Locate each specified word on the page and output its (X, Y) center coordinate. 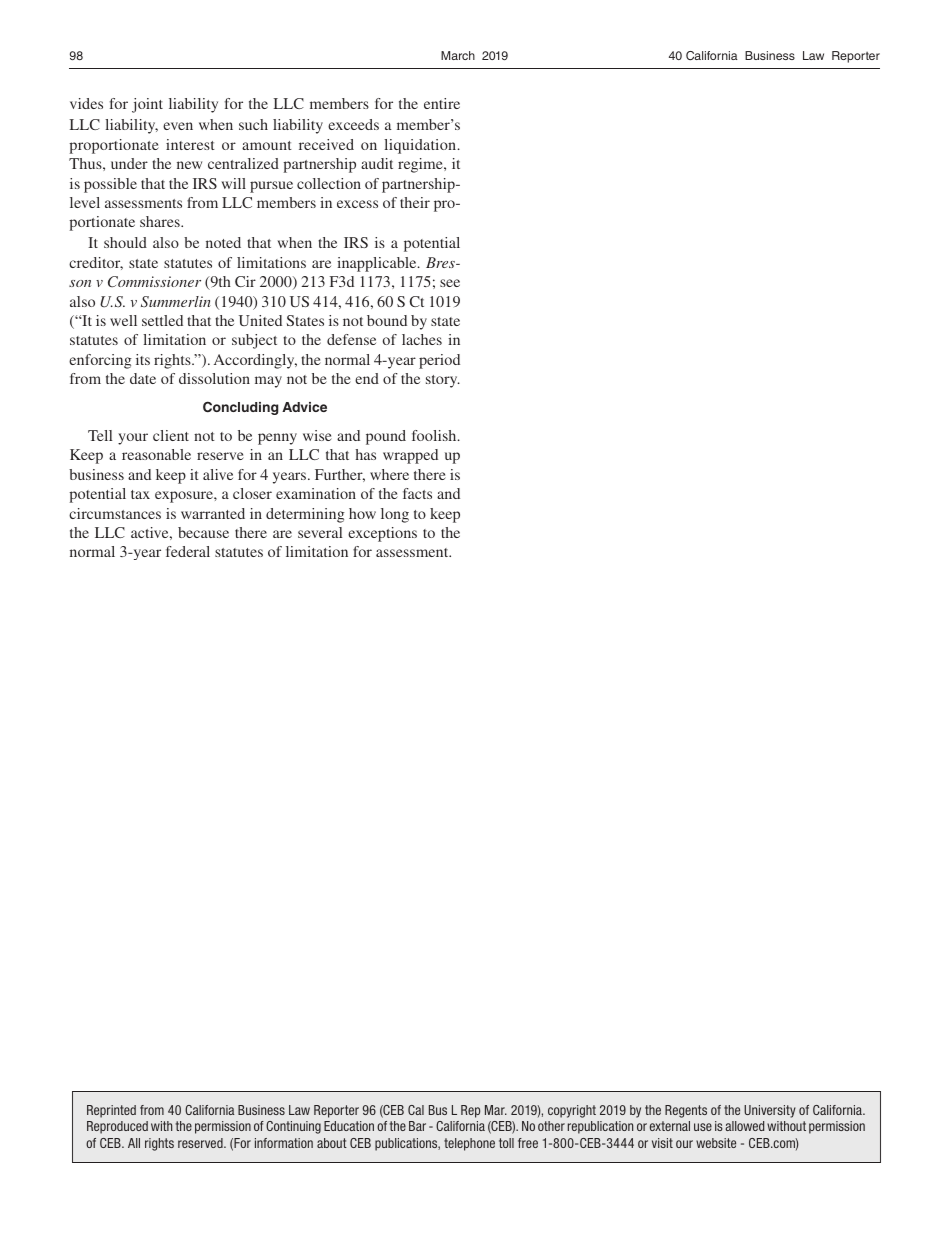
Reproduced (117, 1127)
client (171, 435)
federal (188, 551)
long (395, 515)
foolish (435, 435)
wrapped (410, 456)
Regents (686, 1111)
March (458, 55)
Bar (417, 1126)
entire (442, 103)
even (178, 126)
